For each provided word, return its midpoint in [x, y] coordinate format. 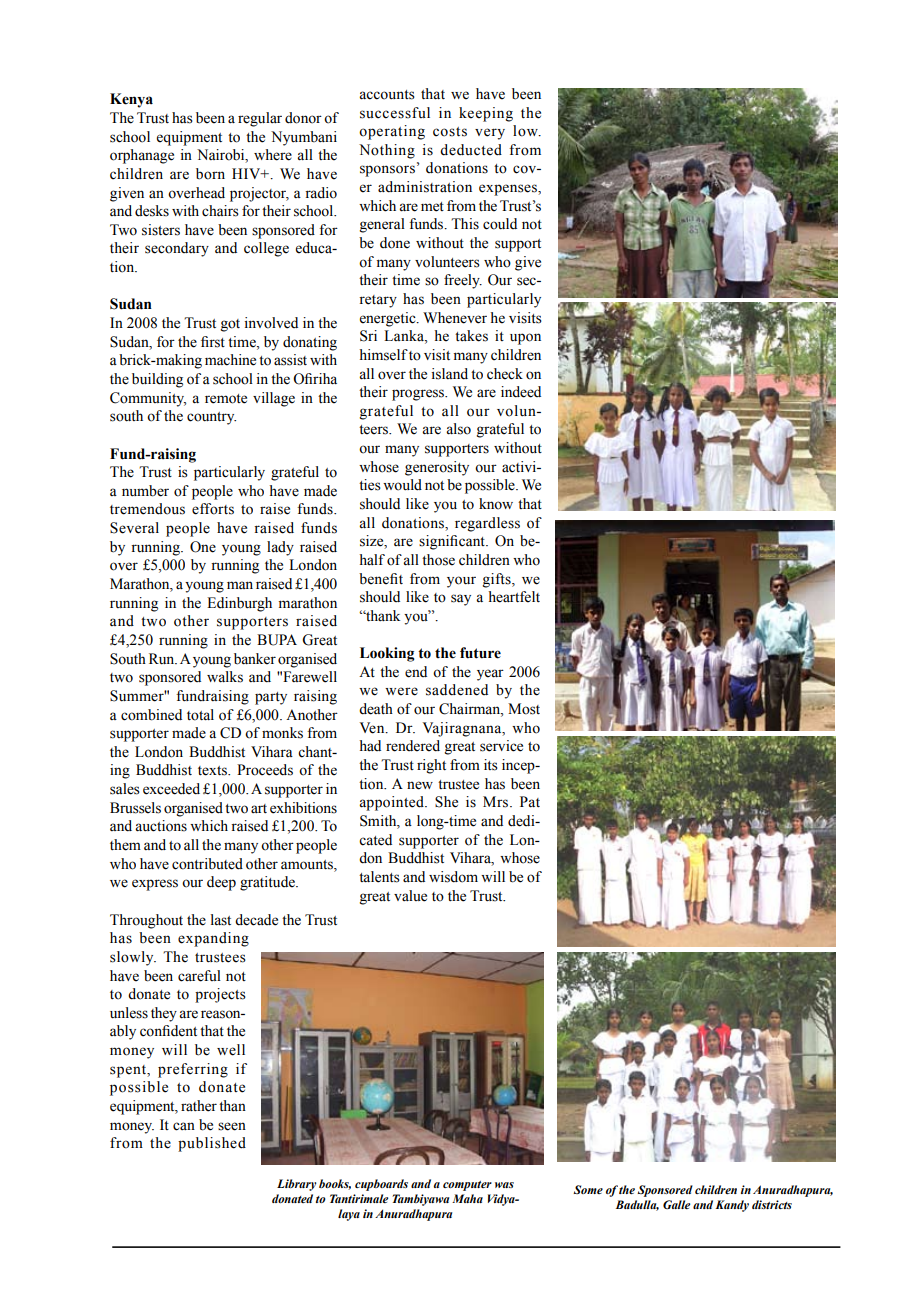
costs [450, 132]
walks [225, 677]
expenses [509, 190]
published [212, 1144]
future [480, 653]
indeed [521, 392]
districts [772, 1204]
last [221, 920]
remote [226, 399]
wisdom [453, 877]
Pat [530, 802]
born [210, 174]
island [450, 374]
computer [467, 1186]
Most [524, 709]
